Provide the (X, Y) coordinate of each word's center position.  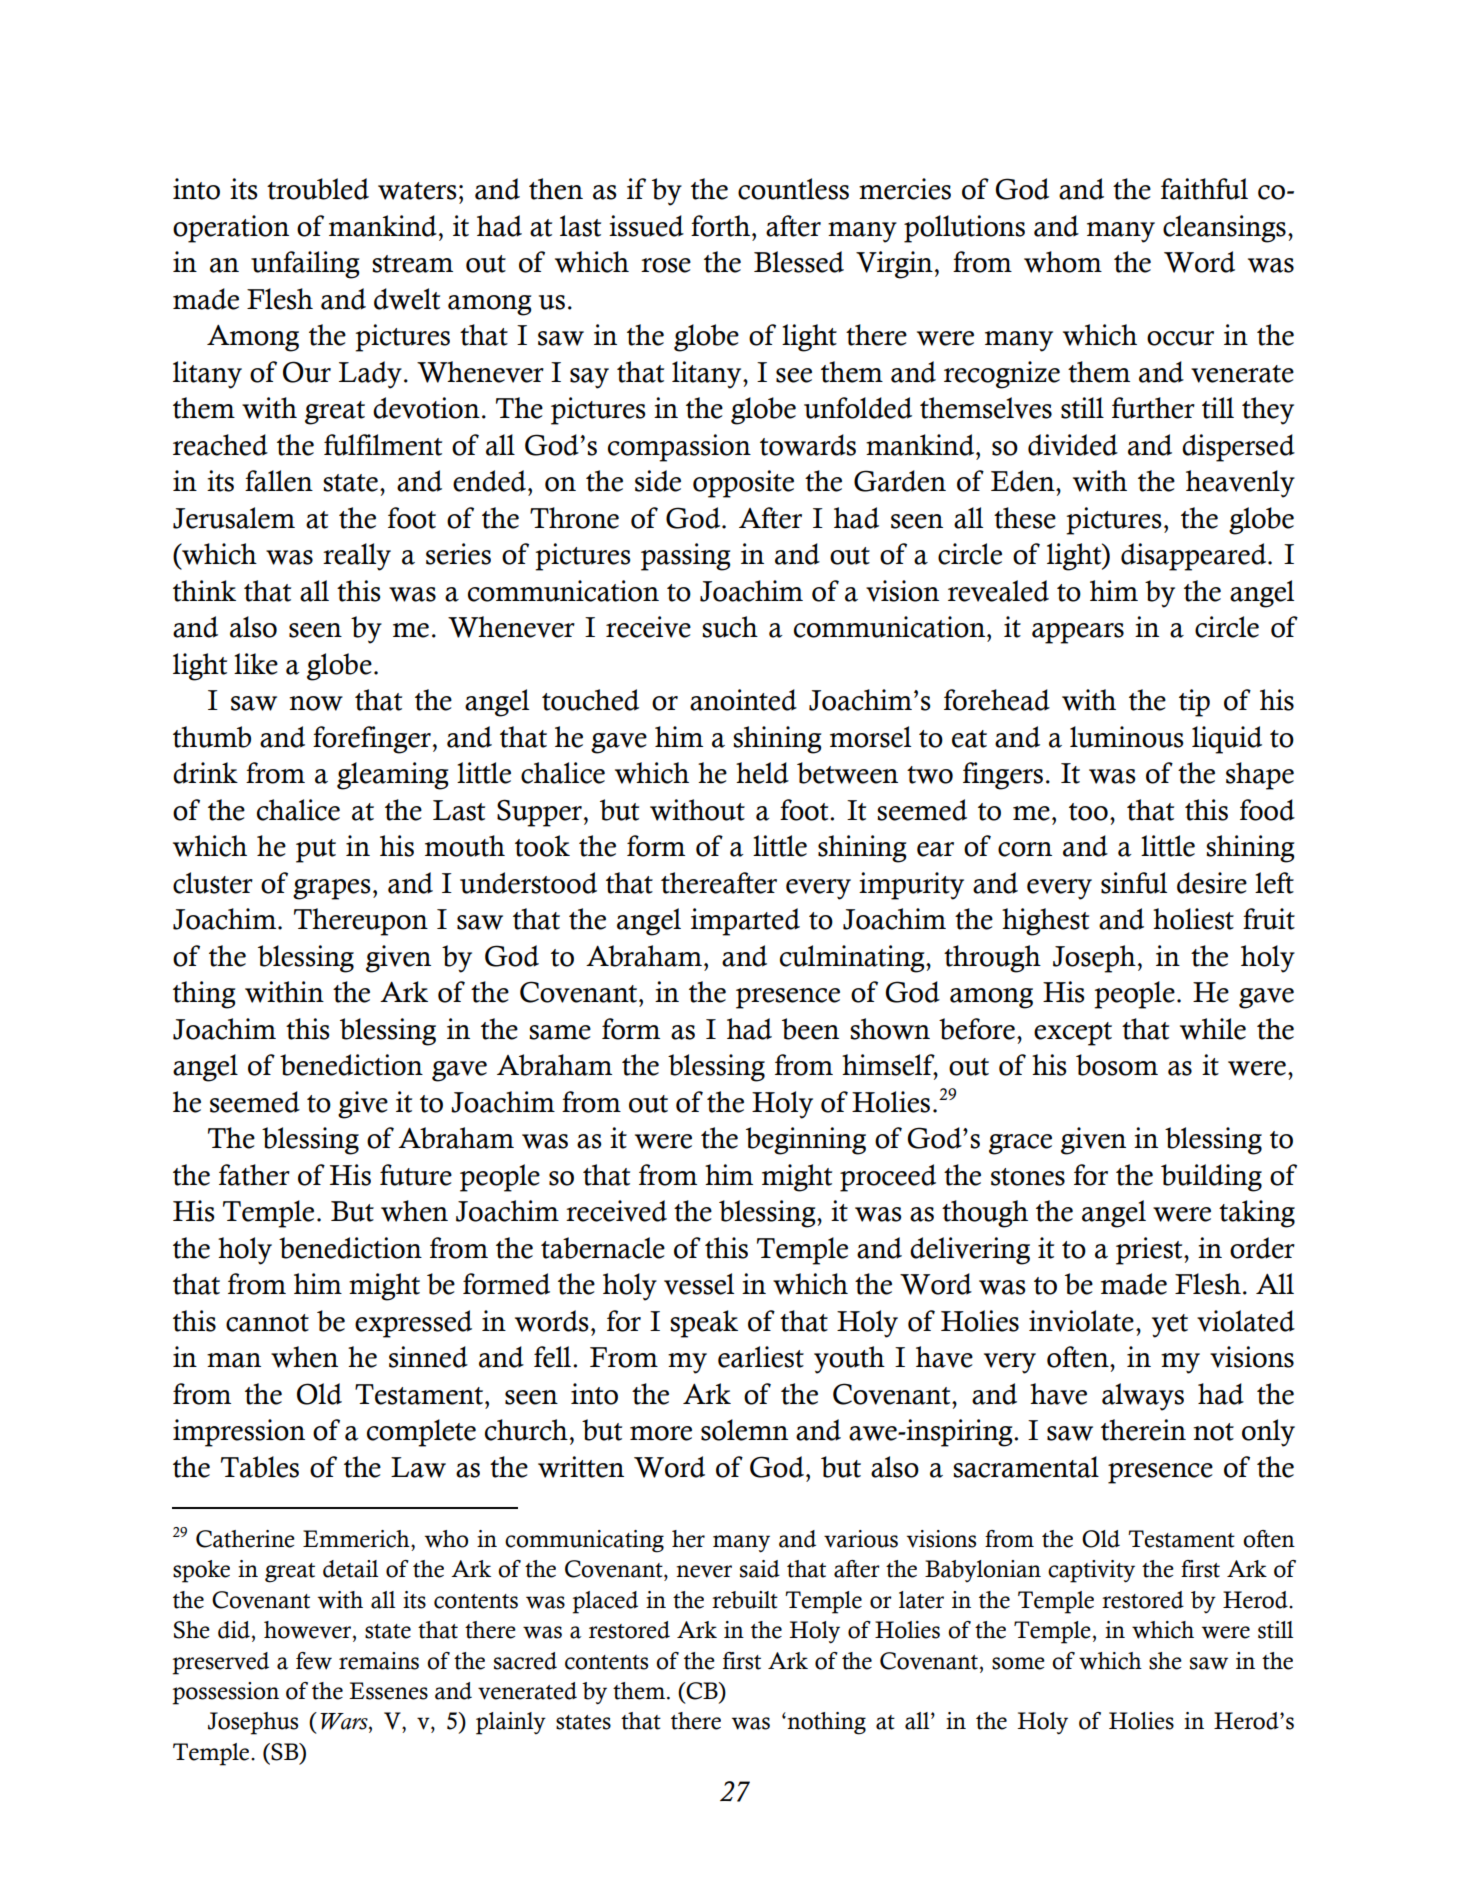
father (254, 1175)
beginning (806, 1141)
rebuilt (745, 1600)
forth (720, 226)
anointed (743, 700)
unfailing (305, 265)
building (1211, 1178)
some (1018, 1663)
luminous (1127, 737)
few (314, 1661)
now (316, 703)
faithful (1204, 189)
